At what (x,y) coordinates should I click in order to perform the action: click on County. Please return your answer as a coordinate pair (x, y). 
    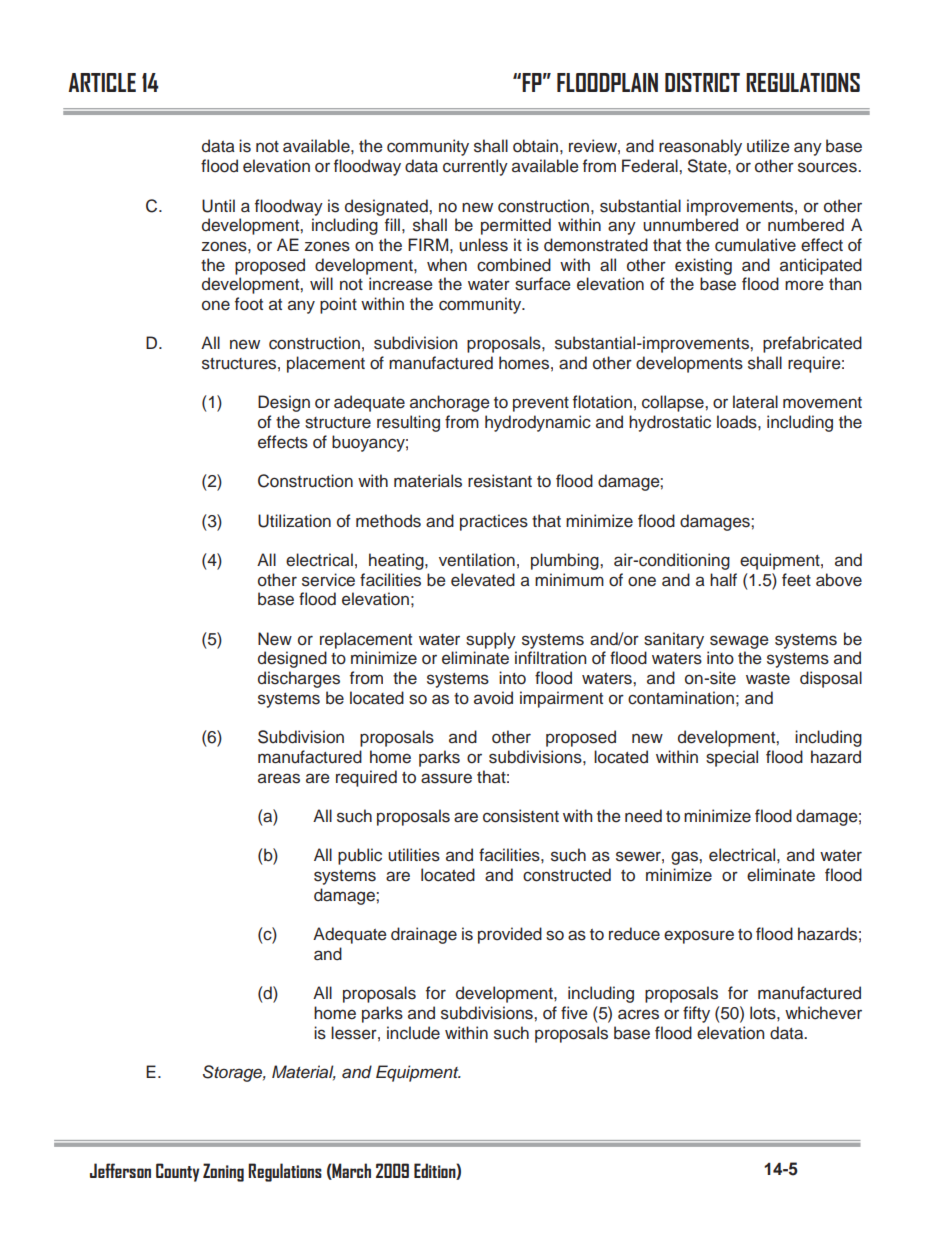
    Looking at the image, I should click on (177, 1172).
